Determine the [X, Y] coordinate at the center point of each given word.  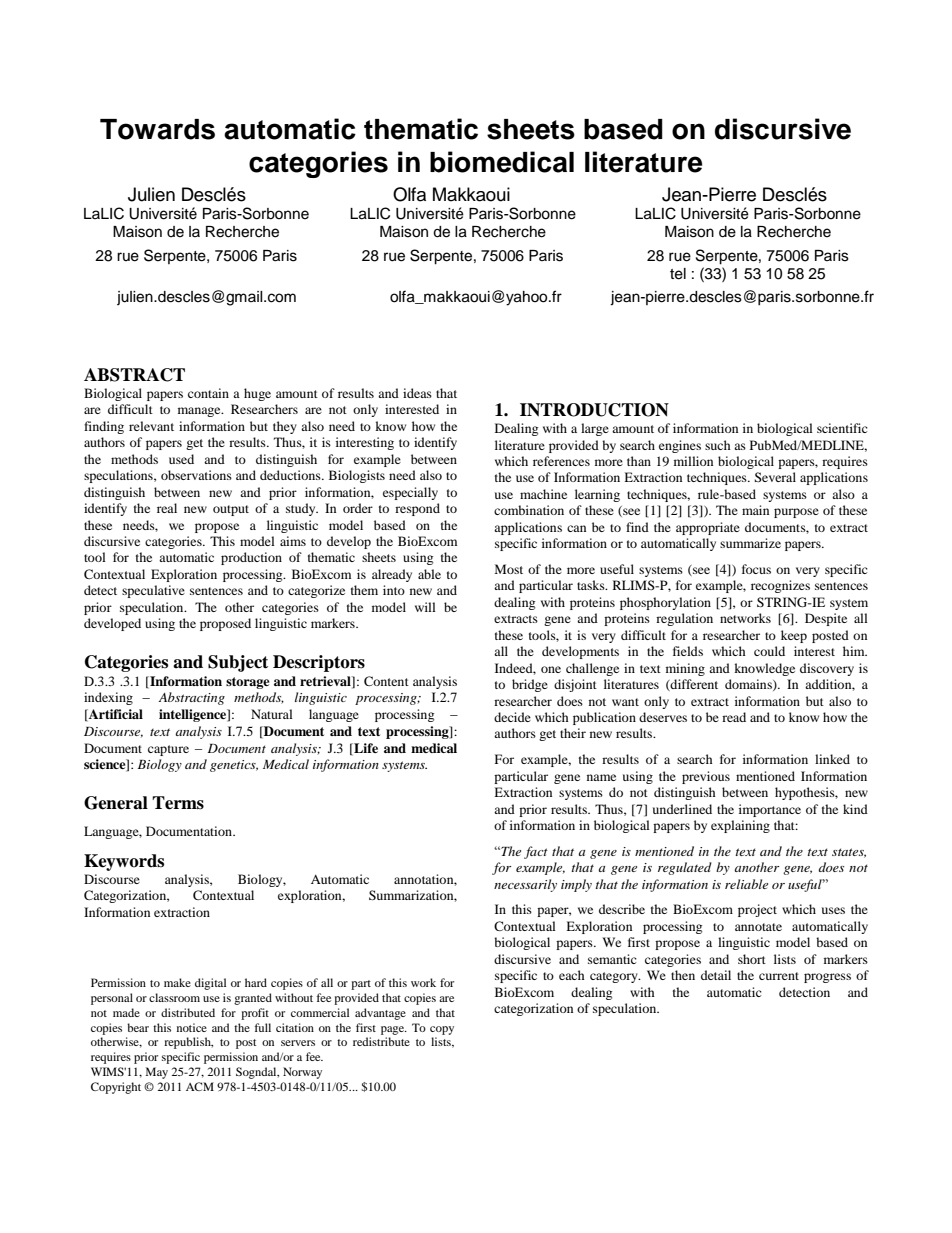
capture [168, 750]
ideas [417, 393]
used [181, 459]
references [561, 461]
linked [832, 759]
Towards [157, 129]
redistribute [381, 1041]
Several [775, 477]
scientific [842, 428]
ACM [200, 1086]
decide [512, 717]
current [779, 976]
